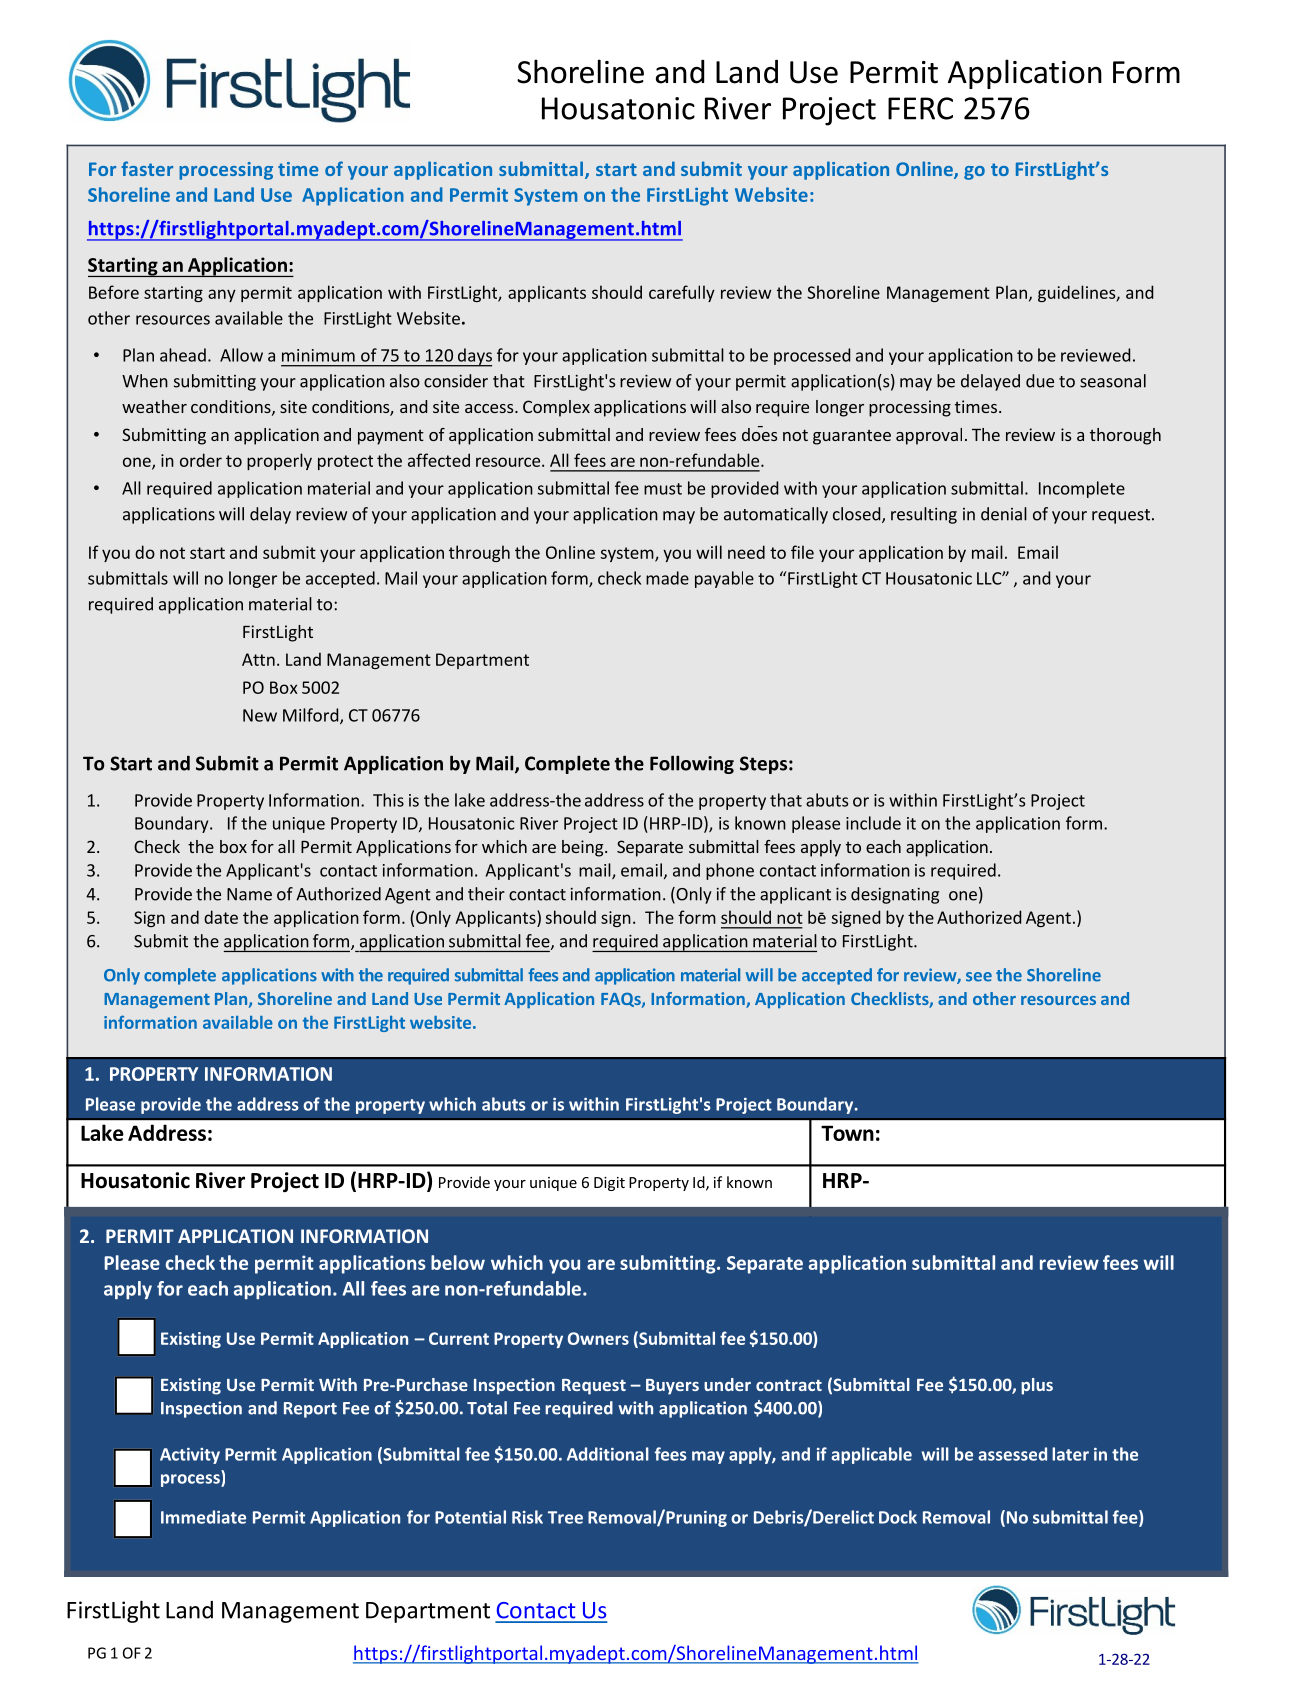 The width and height of the screenshot is (1312, 1697). I want to click on Complex, so click(556, 408).
